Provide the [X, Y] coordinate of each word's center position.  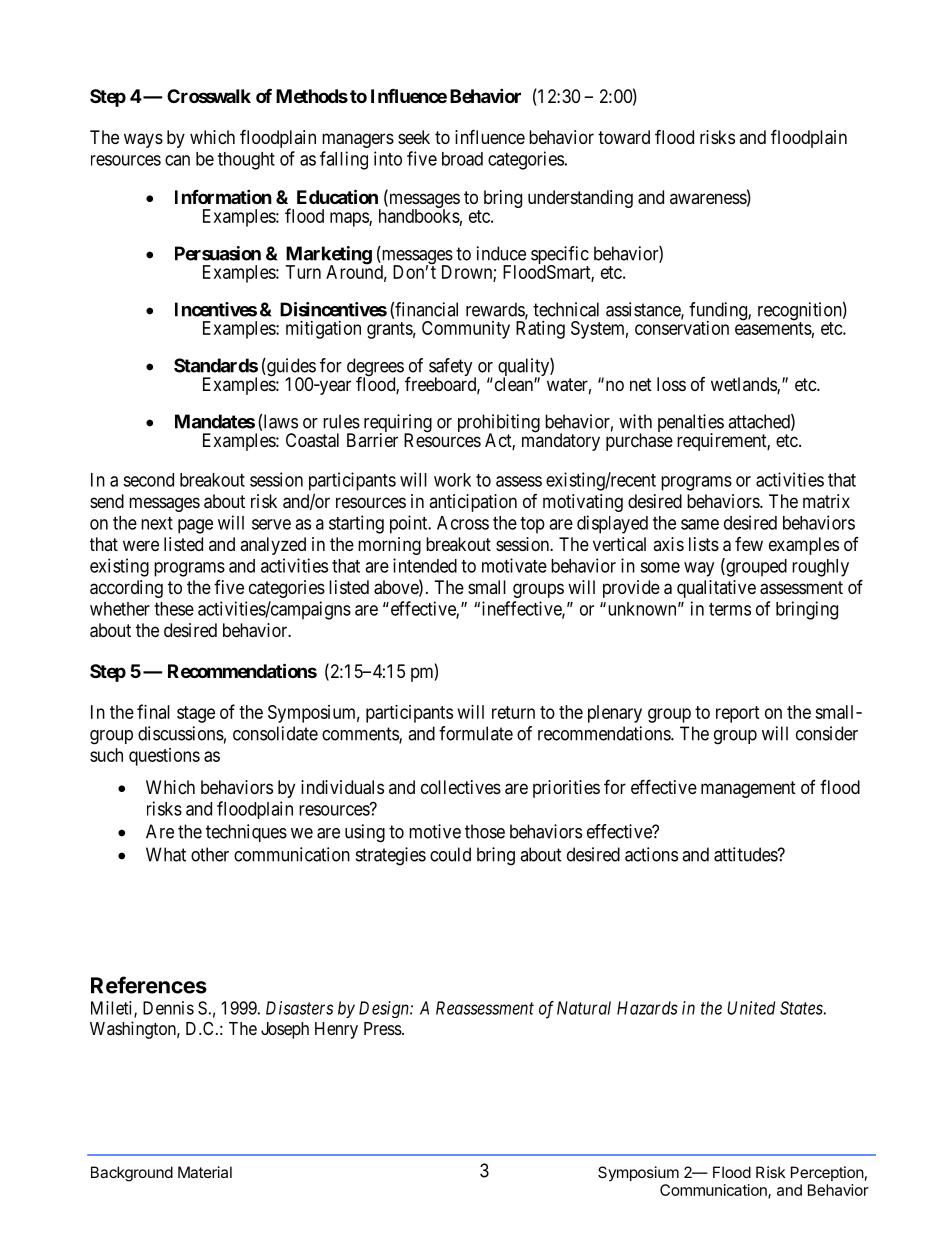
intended [425, 565]
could [450, 854]
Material [205, 1172]
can [177, 160]
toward [624, 137]
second [148, 480]
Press [383, 1028]
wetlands [744, 385]
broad [462, 159]
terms [730, 609]
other [210, 854]
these [174, 609]
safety [452, 368]
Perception [827, 1173]
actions [651, 854]
